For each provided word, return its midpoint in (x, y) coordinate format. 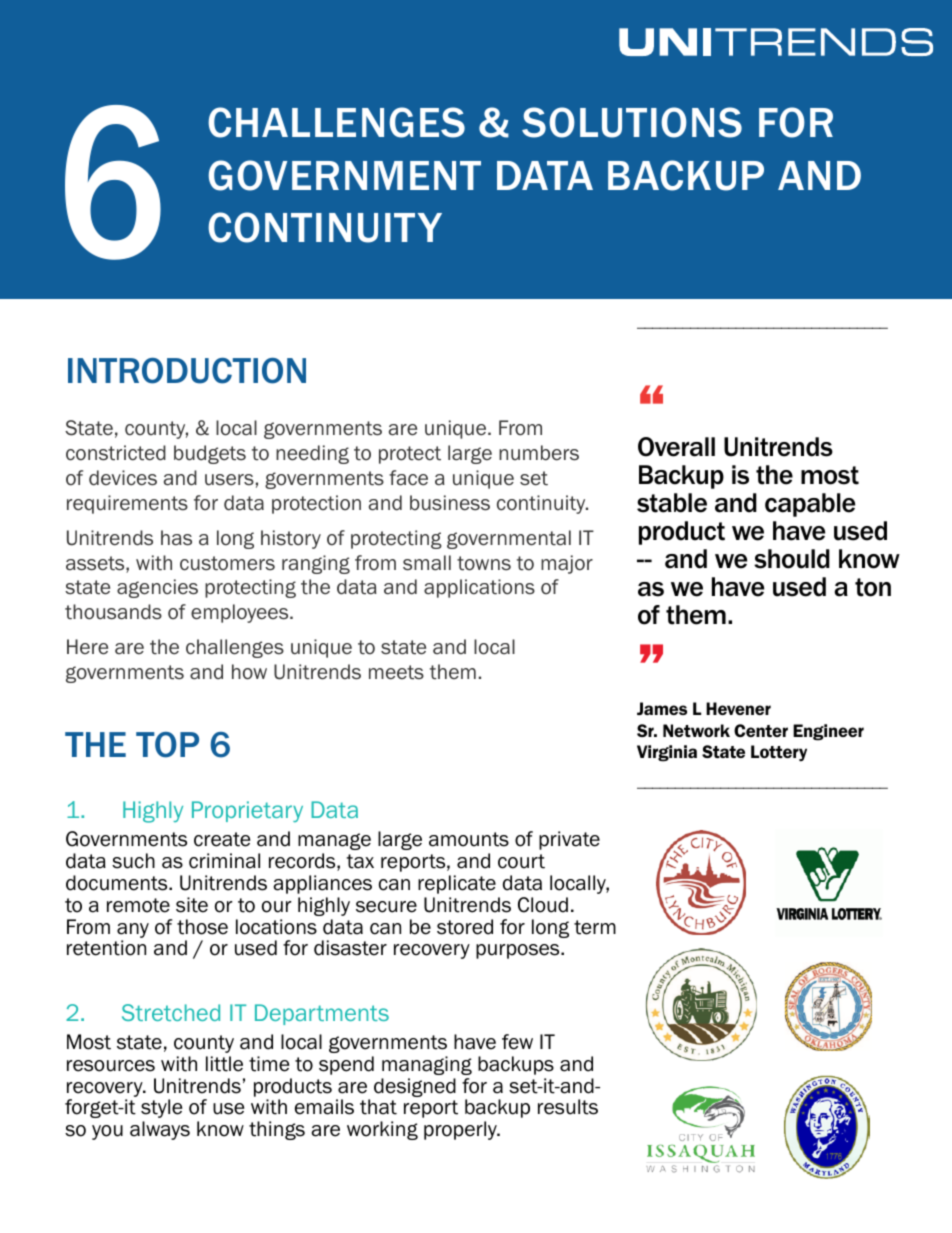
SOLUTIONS (632, 122)
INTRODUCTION (187, 371)
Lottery (779, 753)
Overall (676, 447)
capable (810, 505)
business (450, 503)
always (160, 1130)
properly (461, 1130)
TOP (167, 745)
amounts (469, 839)
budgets (210, 454)
